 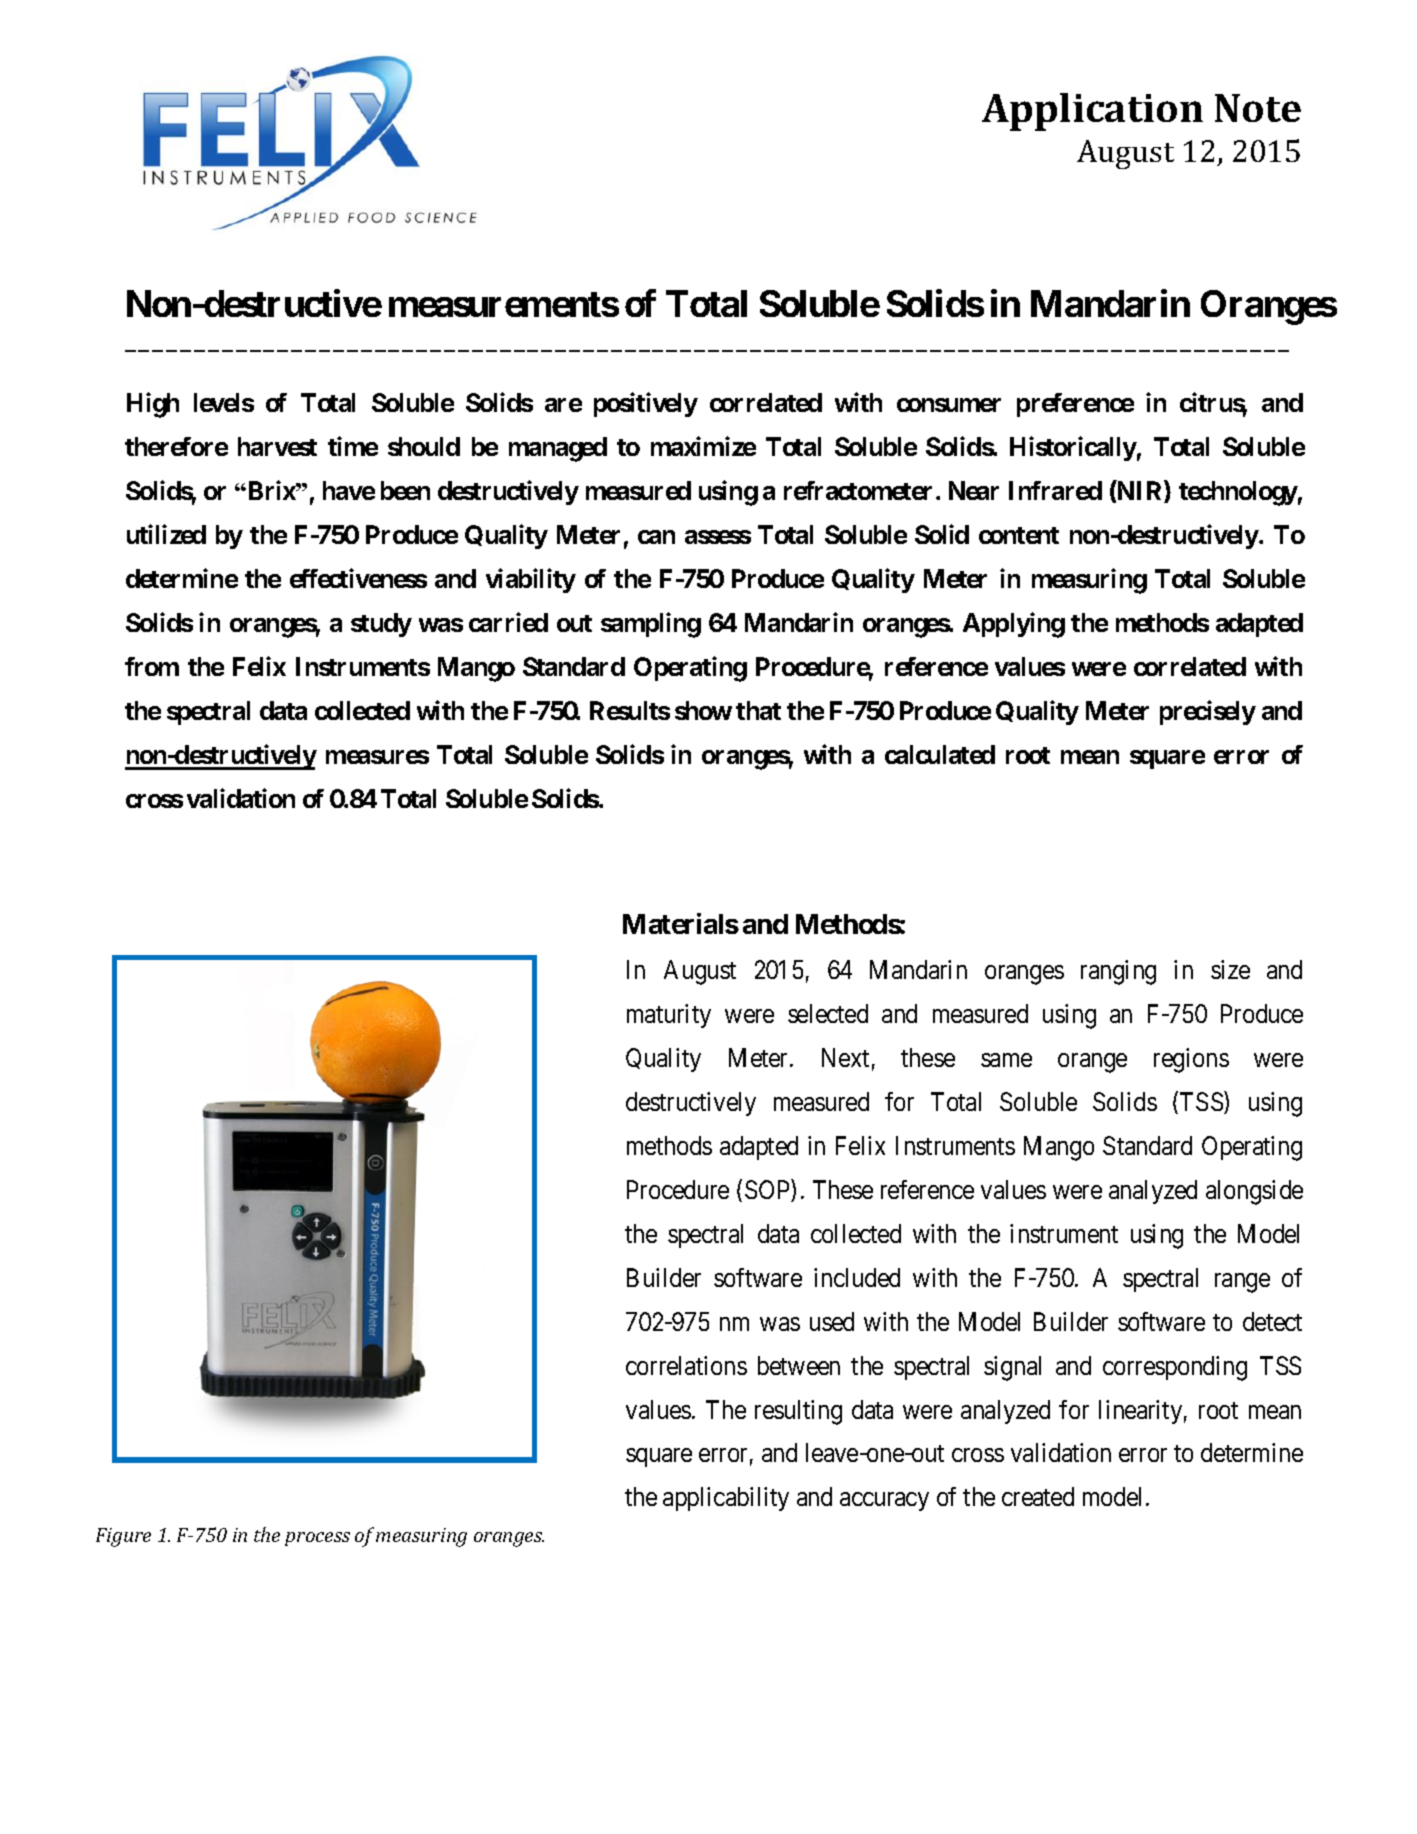 What do you see at coordinates (726, 1499) in the screenshot?
I see `applicability` at bounding box center [726, 1499].
